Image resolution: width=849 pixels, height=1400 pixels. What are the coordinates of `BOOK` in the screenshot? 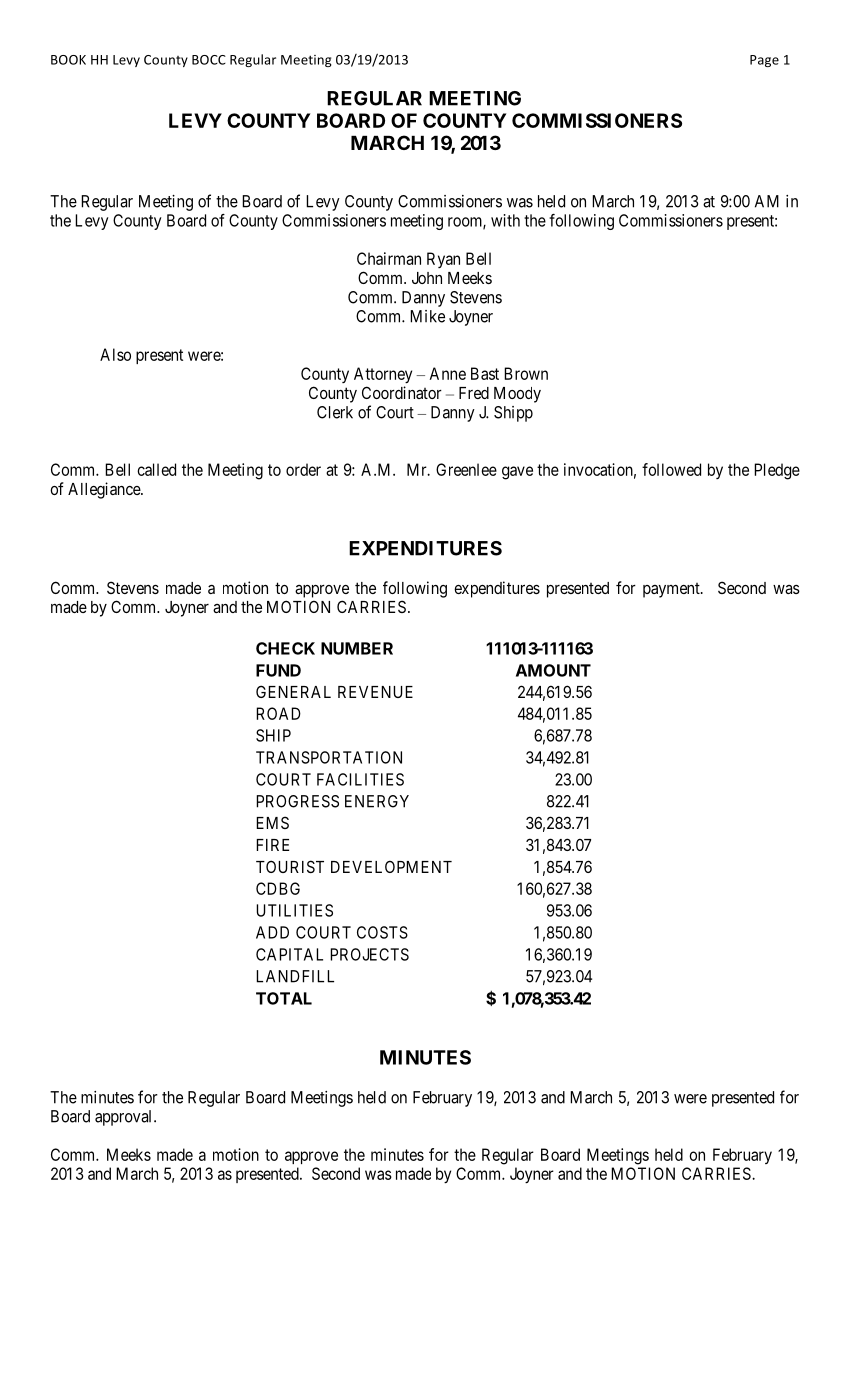 It's located at (68, 60).
